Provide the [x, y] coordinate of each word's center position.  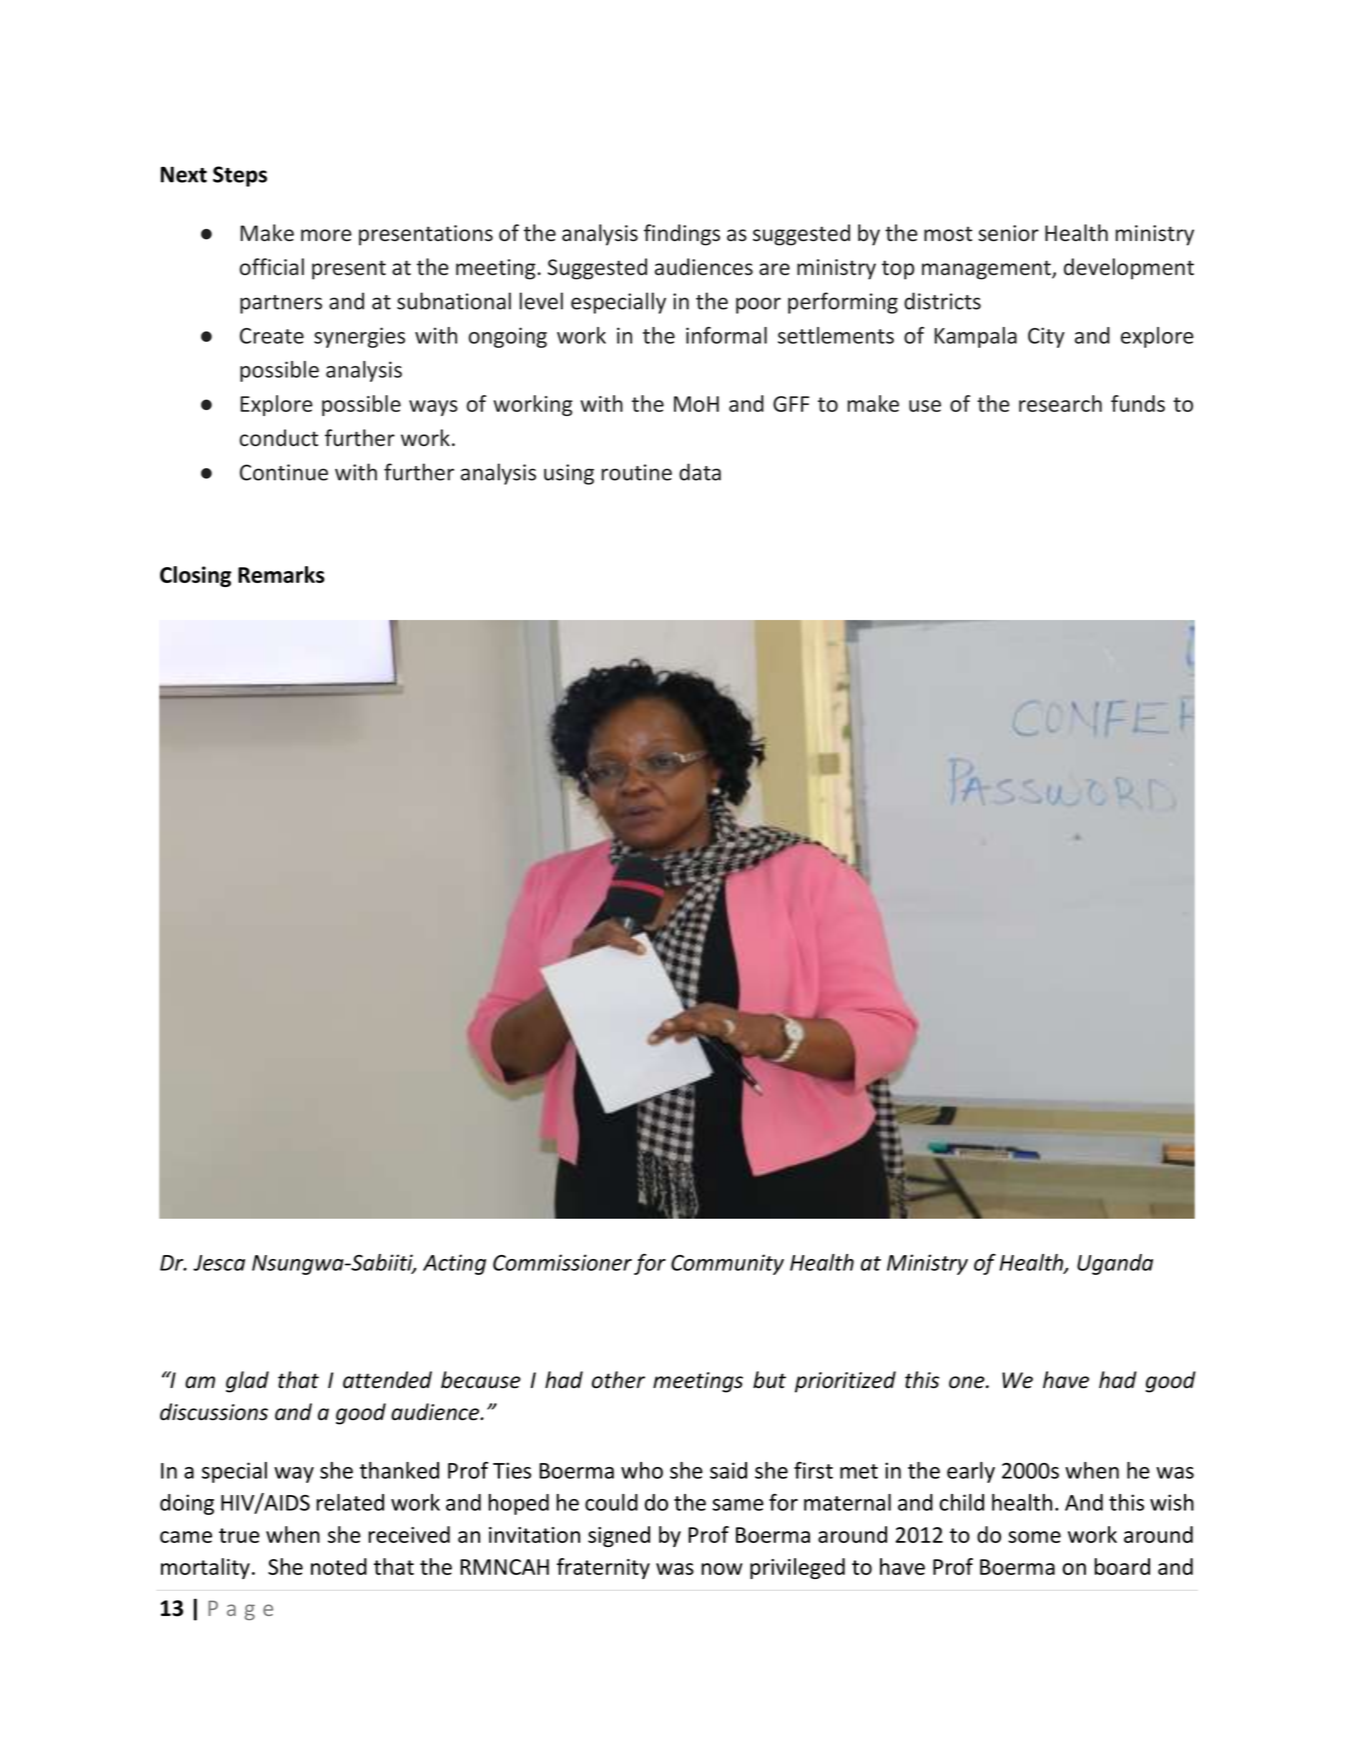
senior [1008, 233]
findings [682, 235]
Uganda [1115, 1264]
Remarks [281, 574]
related [350, 1502]
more [326, 235]
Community [727, 1264]
